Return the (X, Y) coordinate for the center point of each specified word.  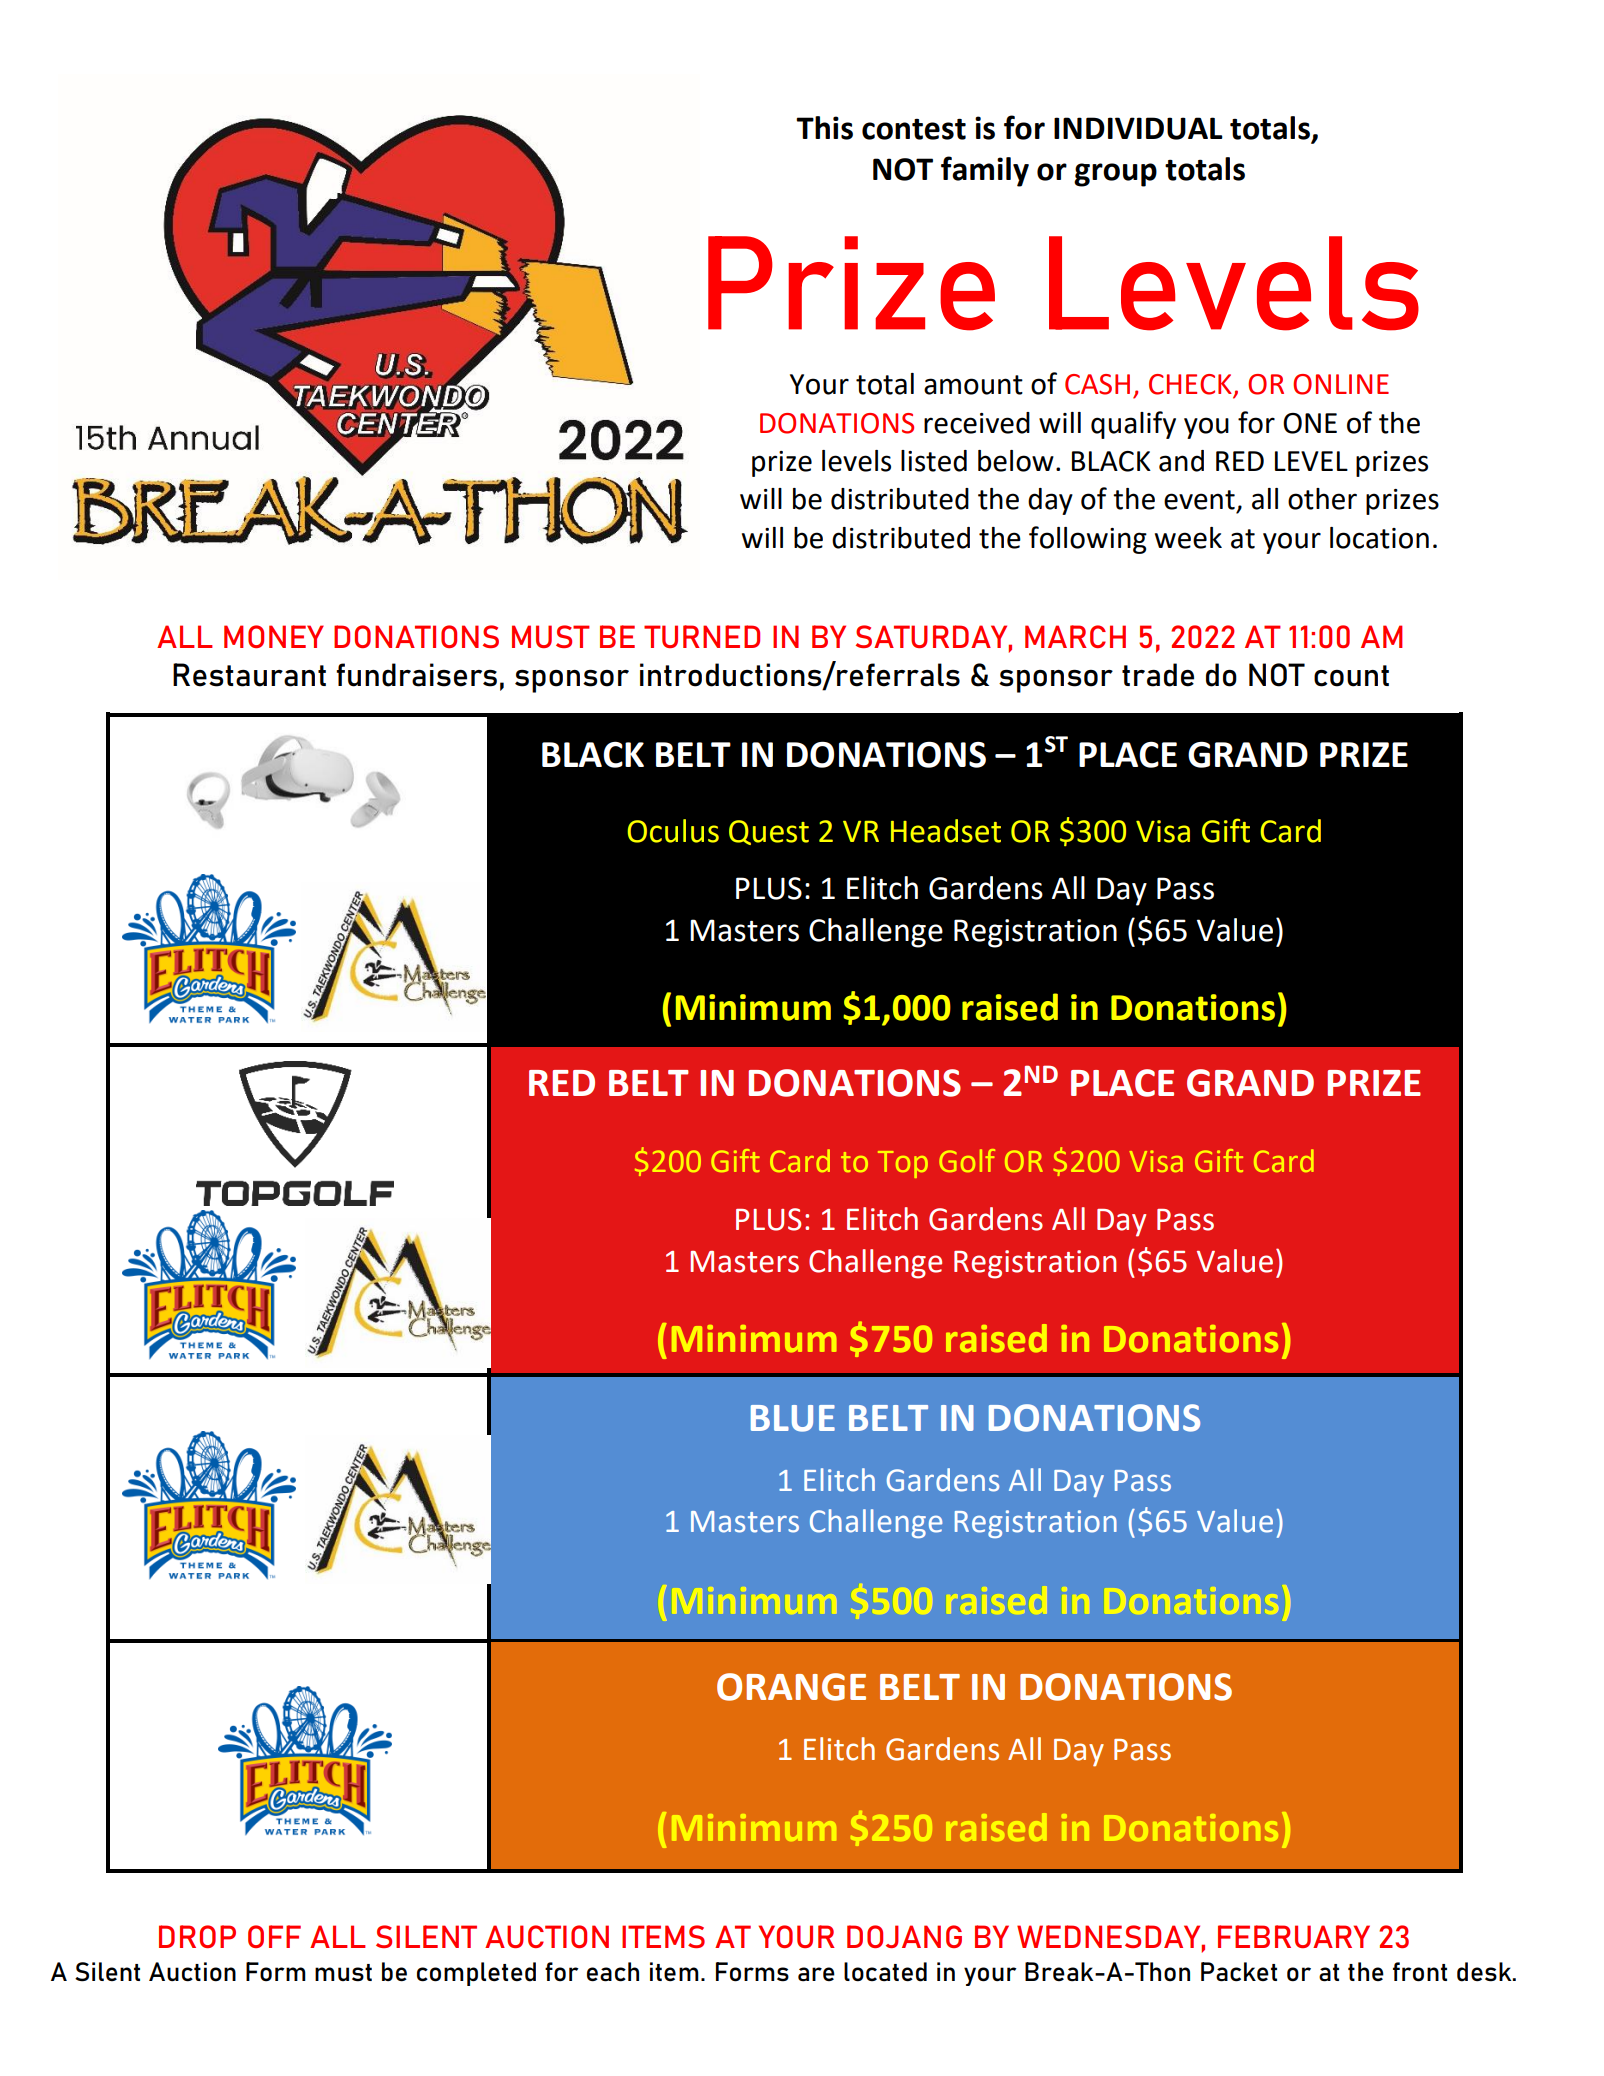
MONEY (274, 636)
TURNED (702, 636)
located (885, 1972)
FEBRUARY (1294, 1936)
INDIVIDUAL (1138, 128)
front (1420, 1972)
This (824, 128)
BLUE (793, 1418)
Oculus (673, 831)
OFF (274, 1936)
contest (914, 129)
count (1351, 676)
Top (903, 1164)
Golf (967, 1160)
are (816, 1974)
